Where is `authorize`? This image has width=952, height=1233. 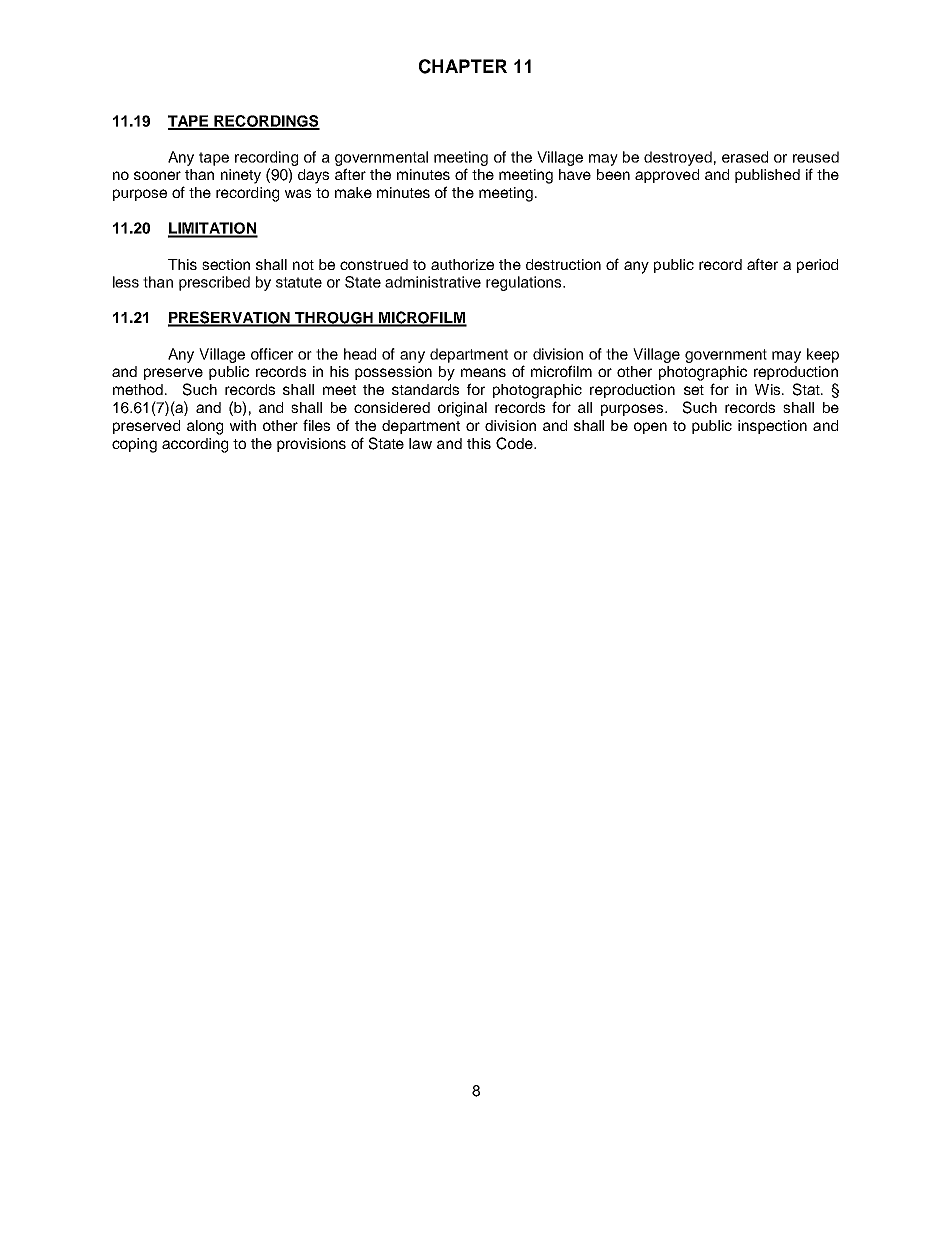 authorize is located at coordinates (462, 264).
